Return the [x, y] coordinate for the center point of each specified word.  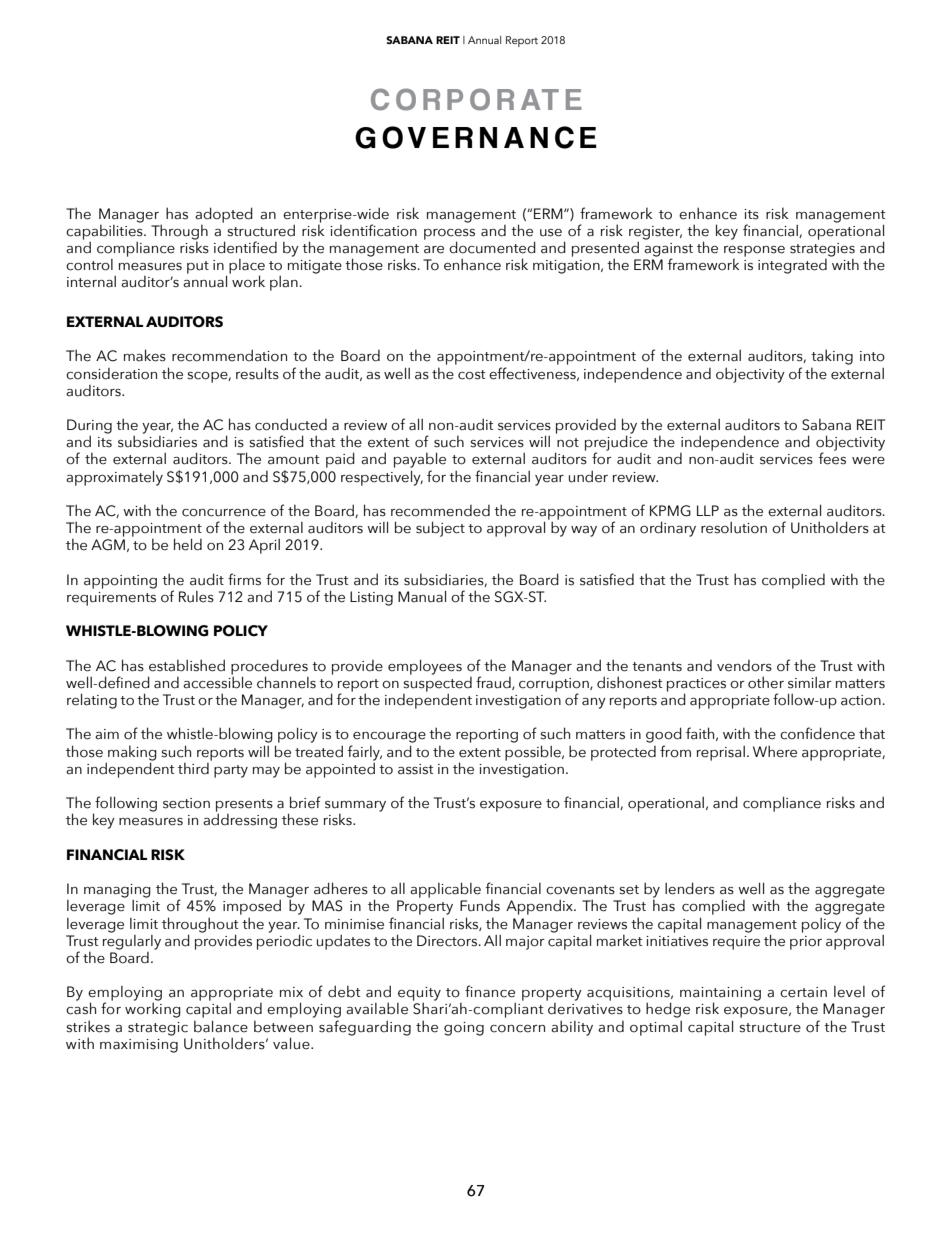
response [754, 252]
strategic [158, 1029]
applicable [445, 890]
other [766, 682]
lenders [690, 888]
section [186, 803]
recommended [440, 511]
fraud [494, 683]
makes [145, 355]
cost [471, 375]
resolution [734, 528]
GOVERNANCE [476, 137]
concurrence [224, 513]
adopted [224, 216]
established [187, 665]
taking [832, 357]
